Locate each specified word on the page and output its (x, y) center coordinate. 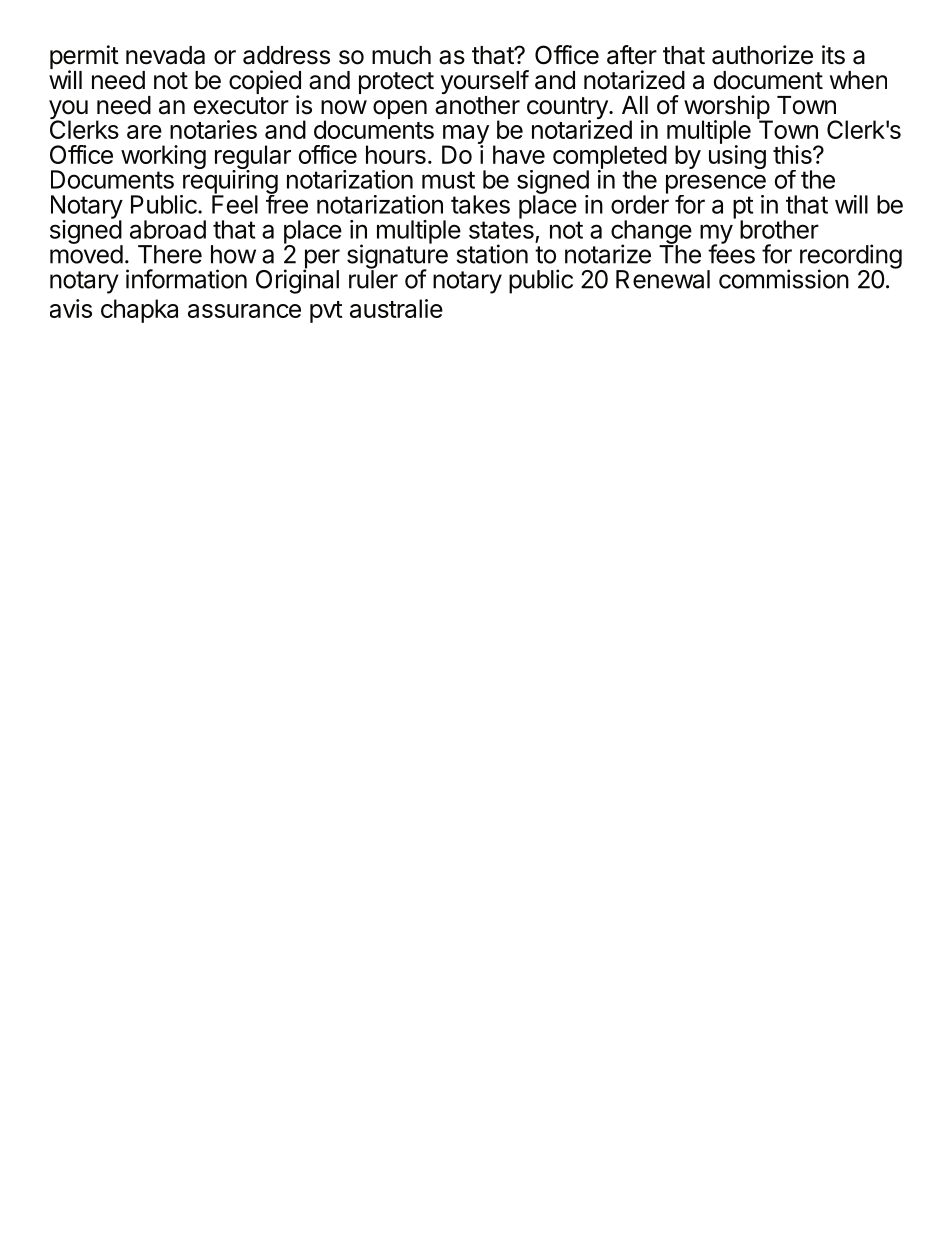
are (144, 132)
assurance (244, 311)
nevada (165, 55)
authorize (762, 55)
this (793, 154)
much (401, 55)
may (465, 136)
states (501, 230)
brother (779, 229)
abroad (168, 229)
